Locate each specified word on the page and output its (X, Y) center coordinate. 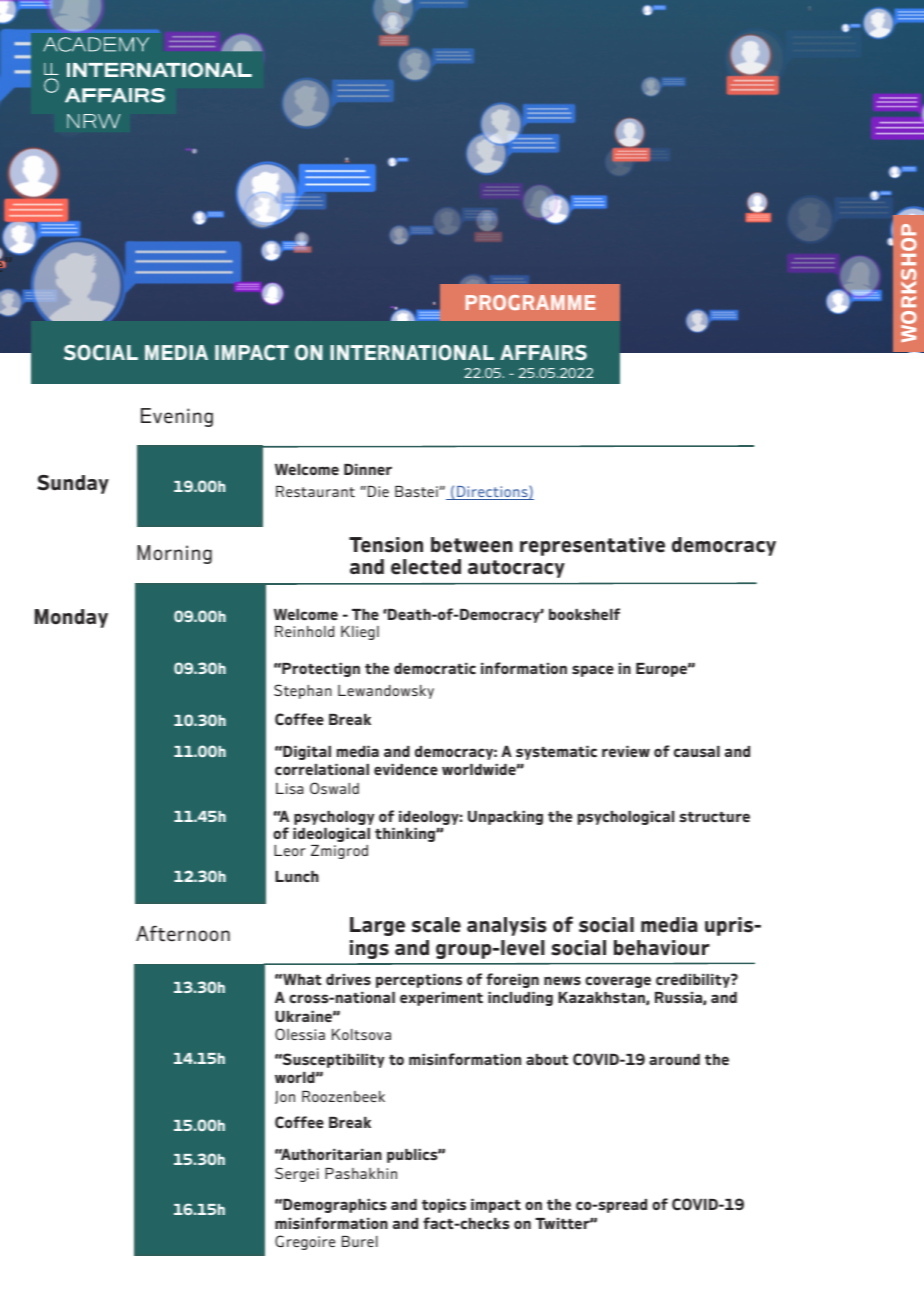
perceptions (419, 981)
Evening (177, 417)
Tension (386, 545)
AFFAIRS (543, 352)
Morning (174, 554)
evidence (406, 770)
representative (592, 546)
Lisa (290, 788)
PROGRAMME (530, 302)
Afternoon (183, 934)
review (626, 751)
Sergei (297, 1174)
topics (444, 1206)
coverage (618, 982)
